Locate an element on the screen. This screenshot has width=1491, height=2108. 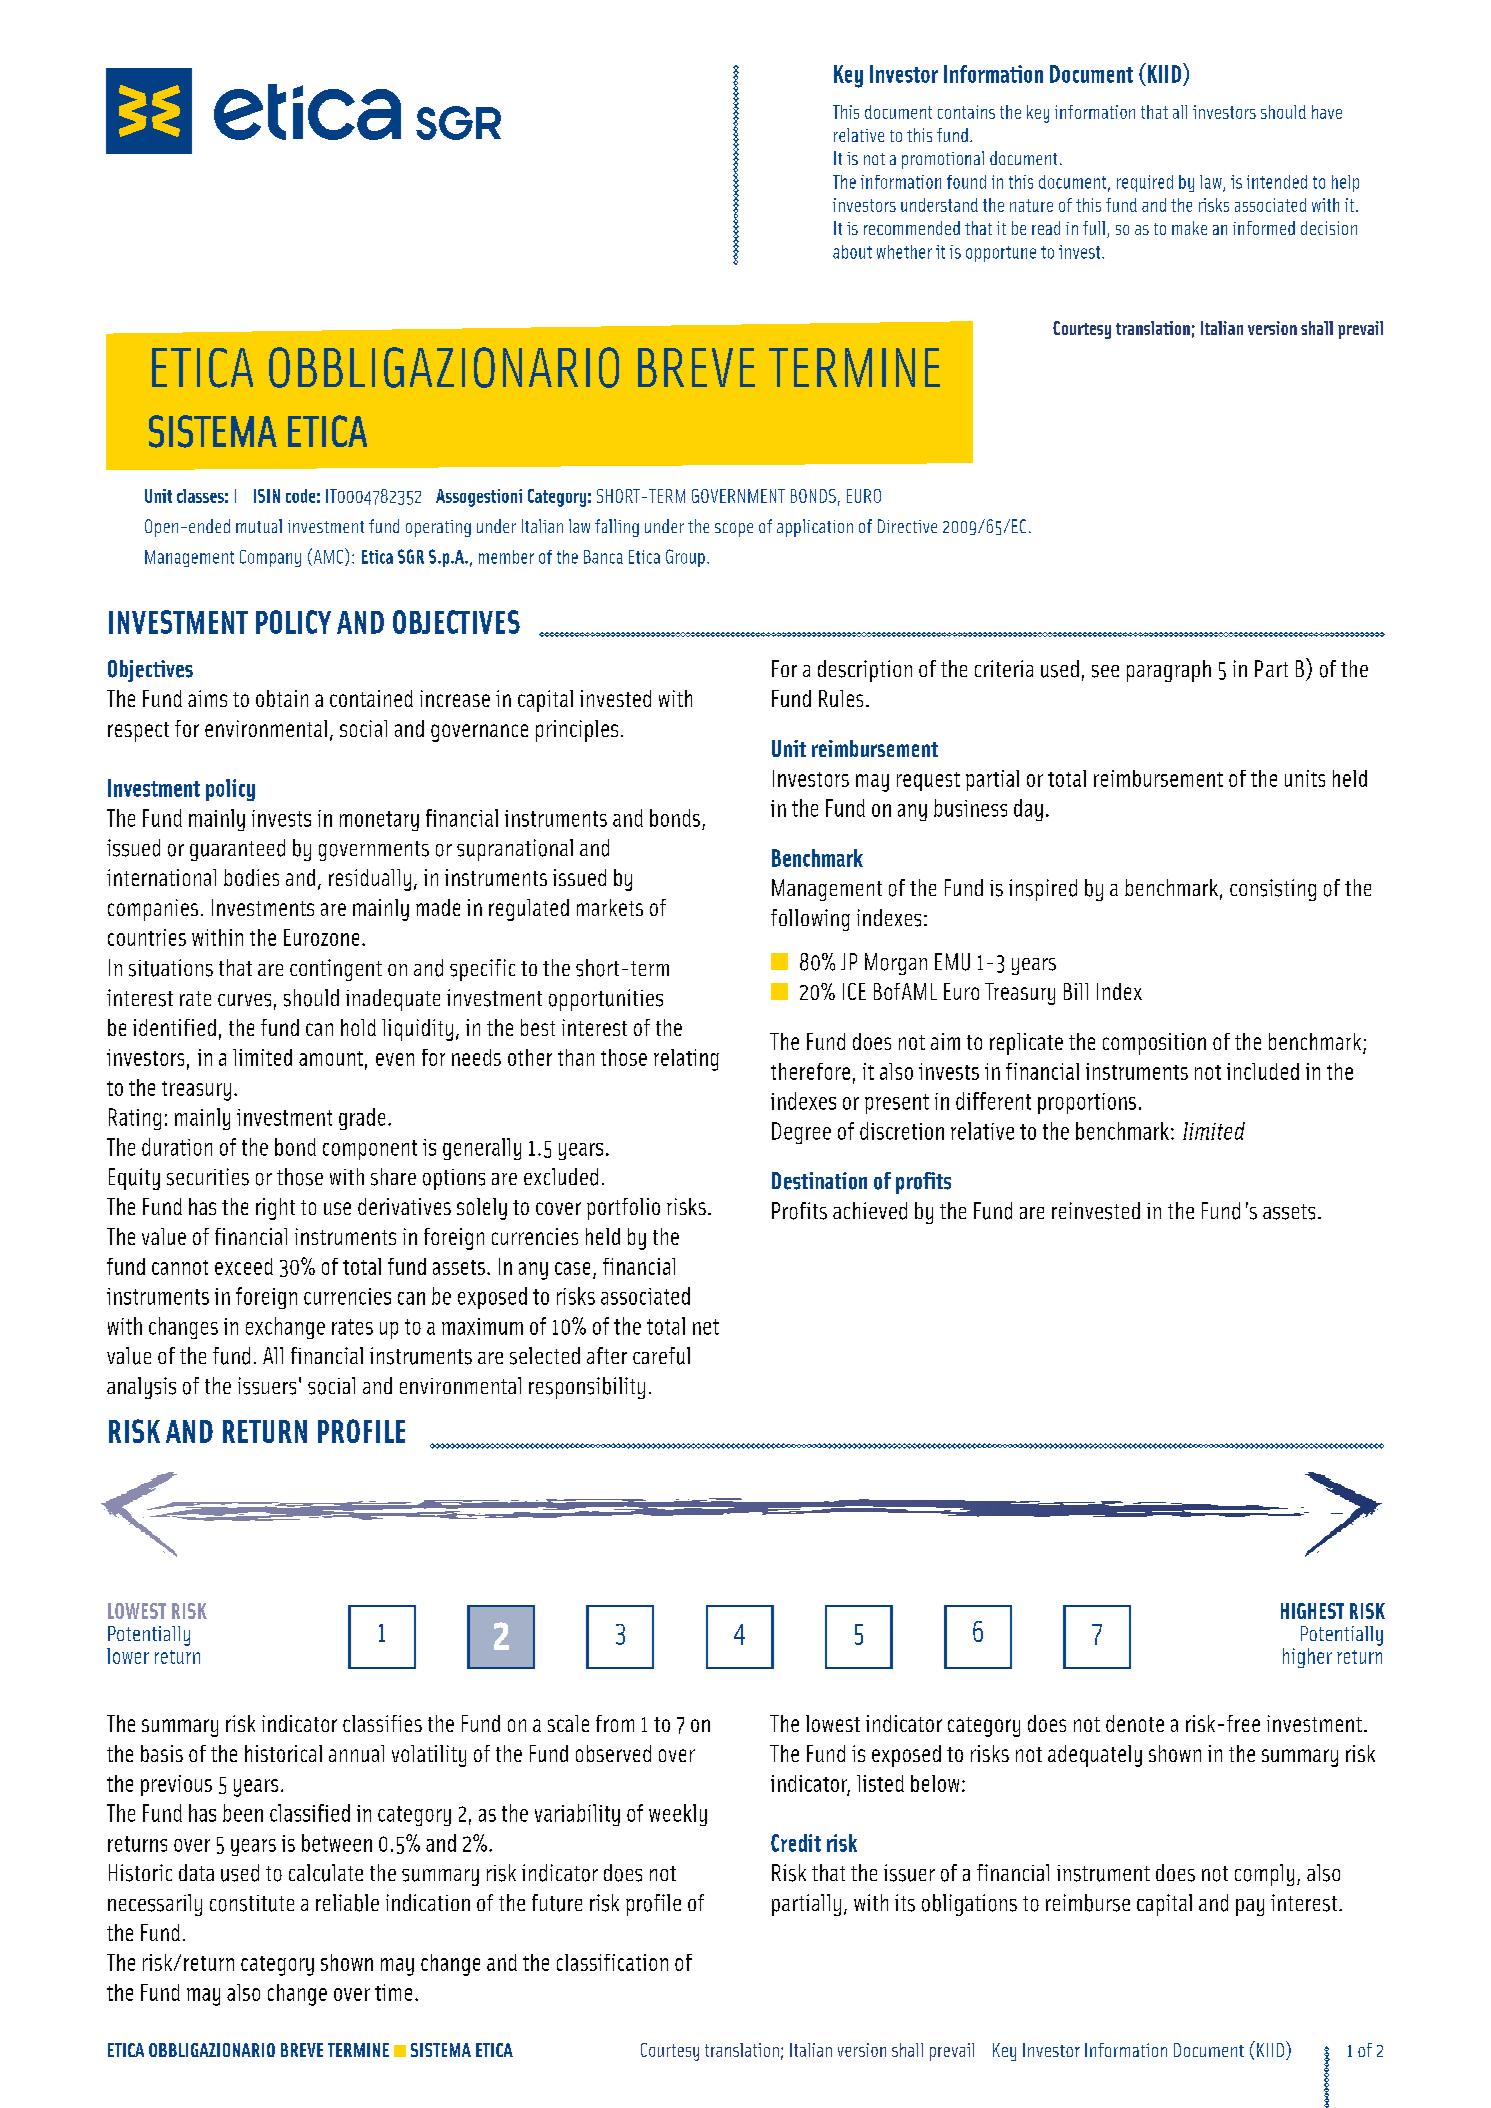
Company is located at coordinates (270, 558).
